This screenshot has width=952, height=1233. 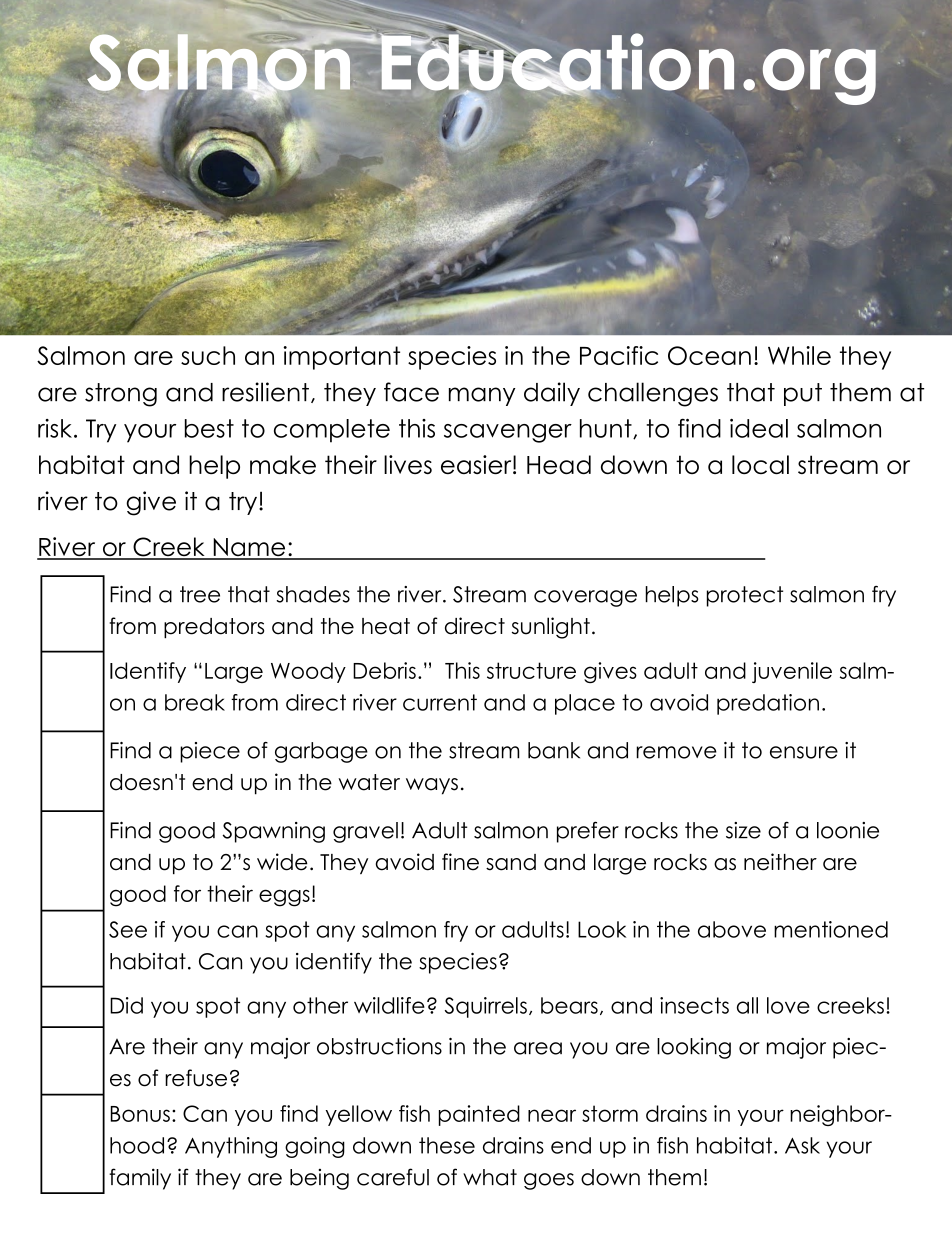 What do you see at coordinates (121, 395) in the screenshot?
I see `strong` at bounding box center [121, 395].
